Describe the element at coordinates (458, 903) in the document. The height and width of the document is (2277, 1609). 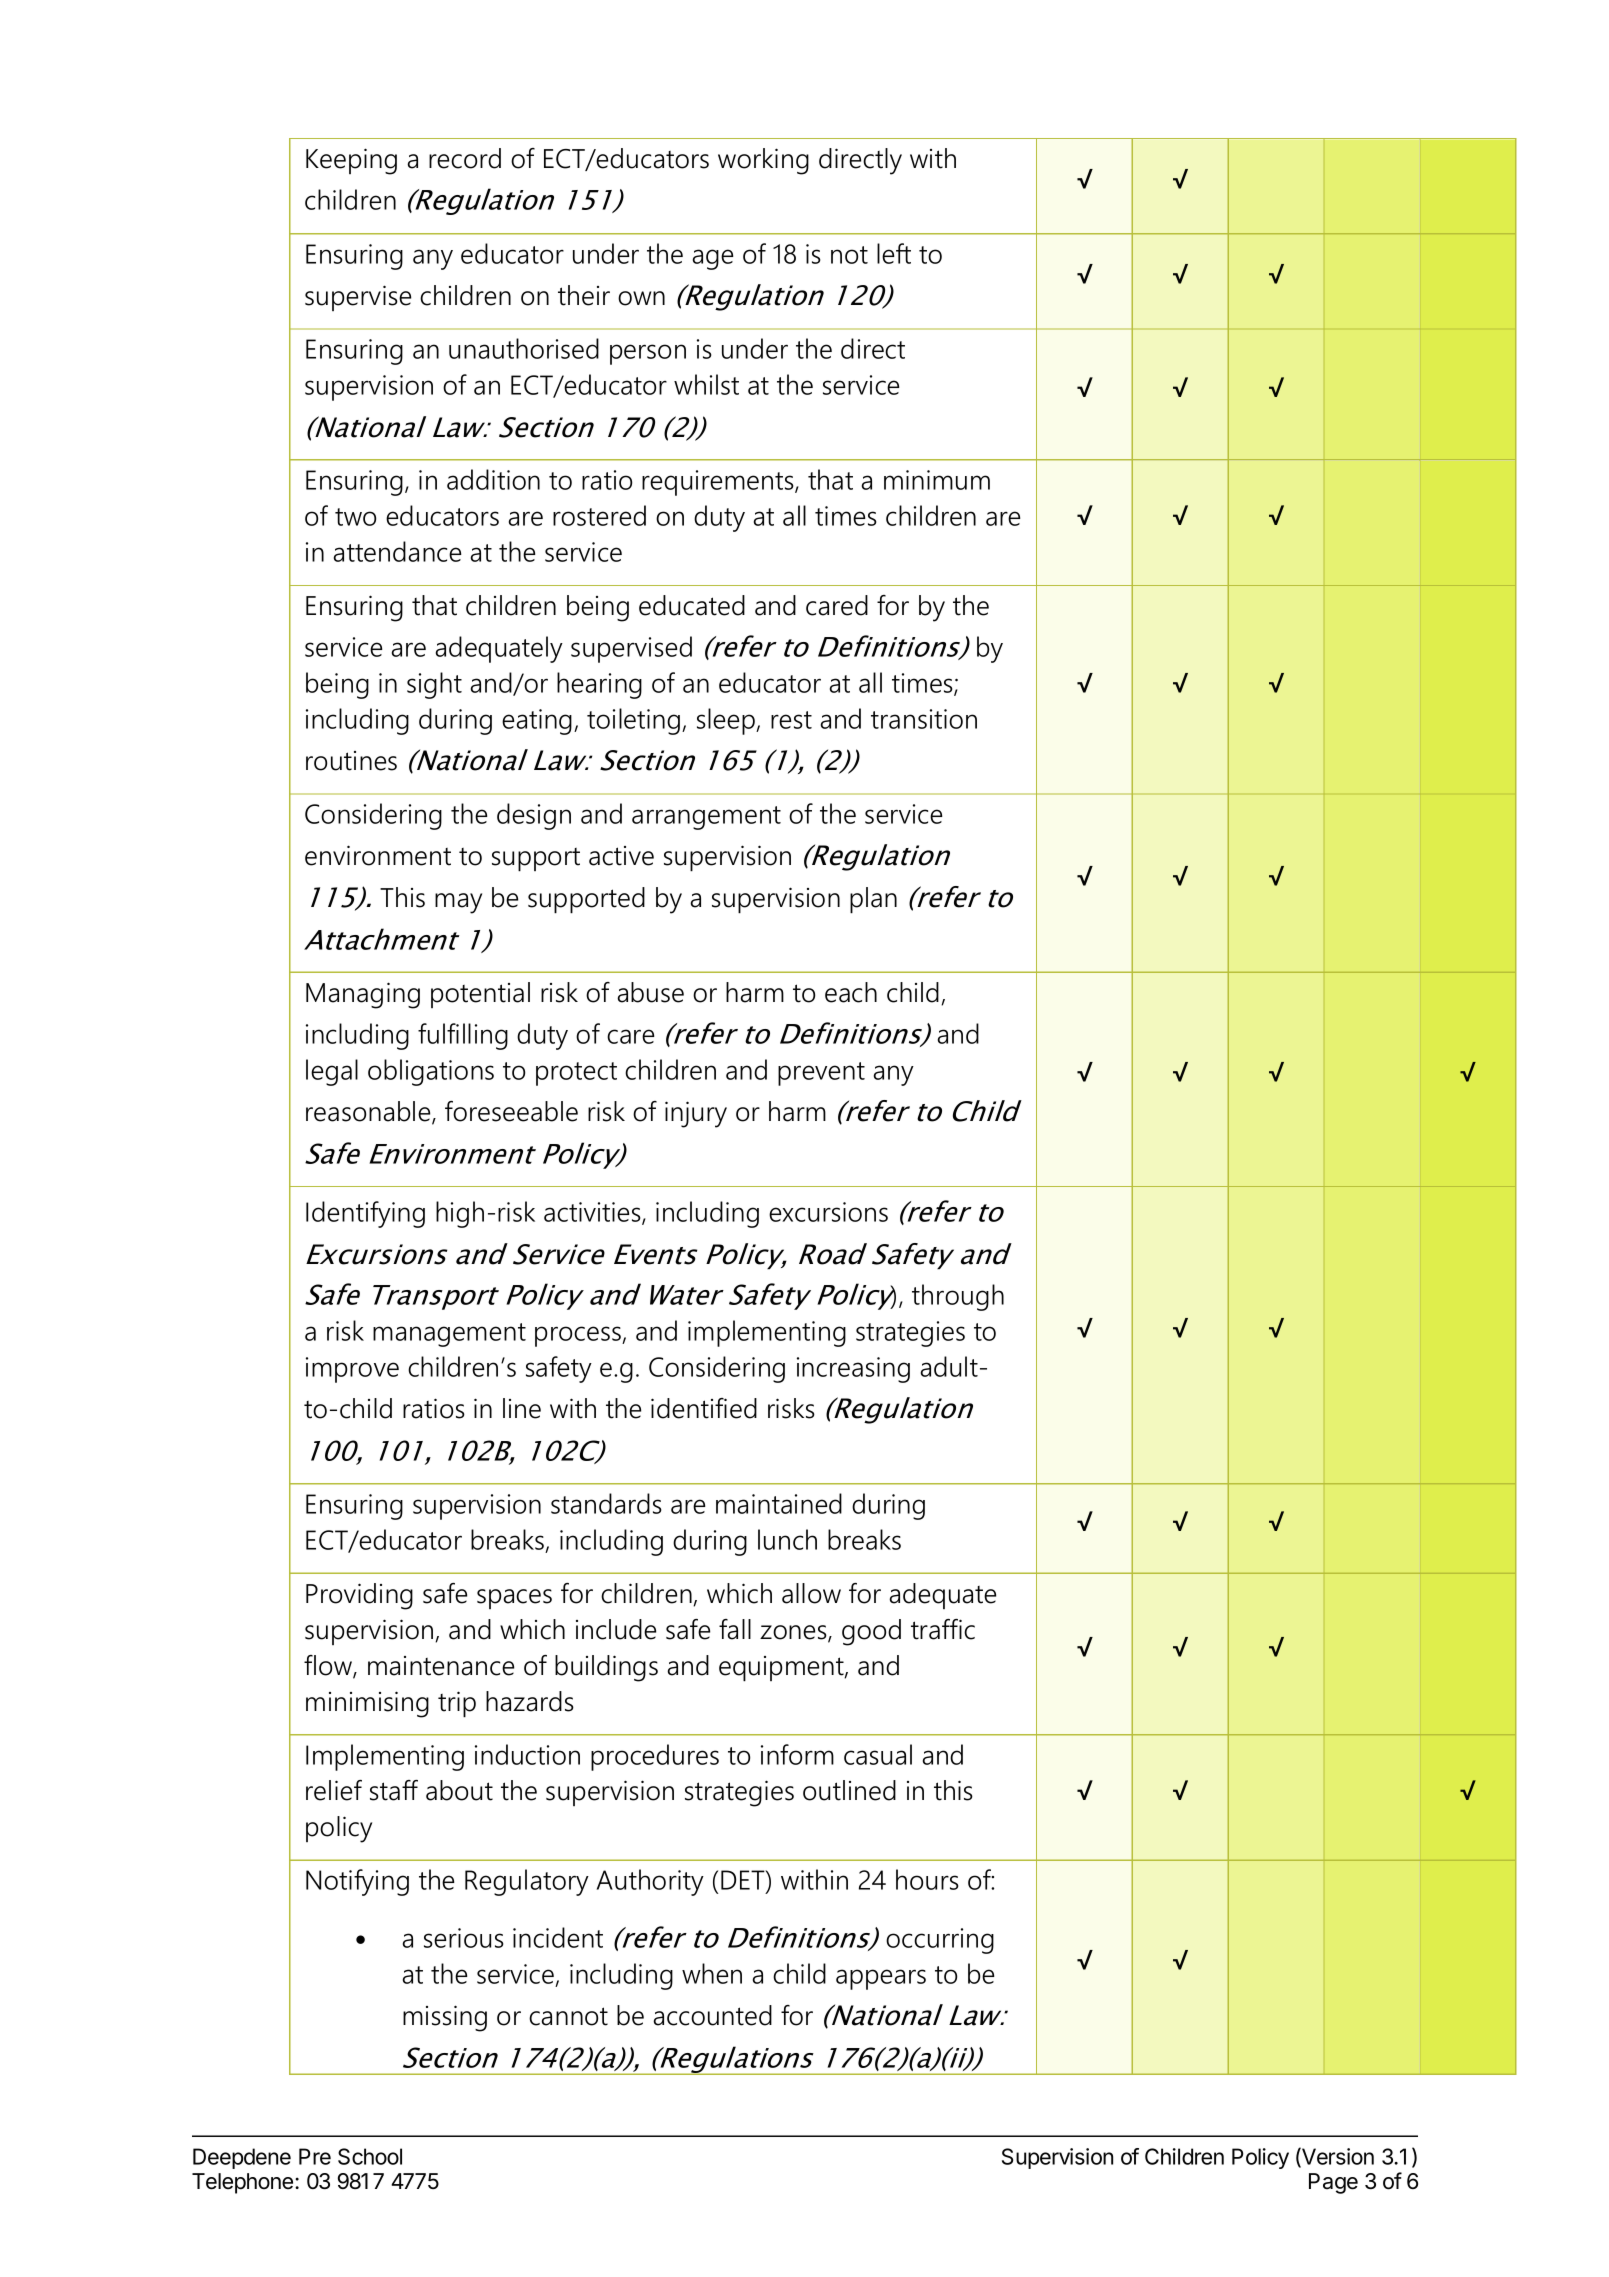
I see `may` at that location.
